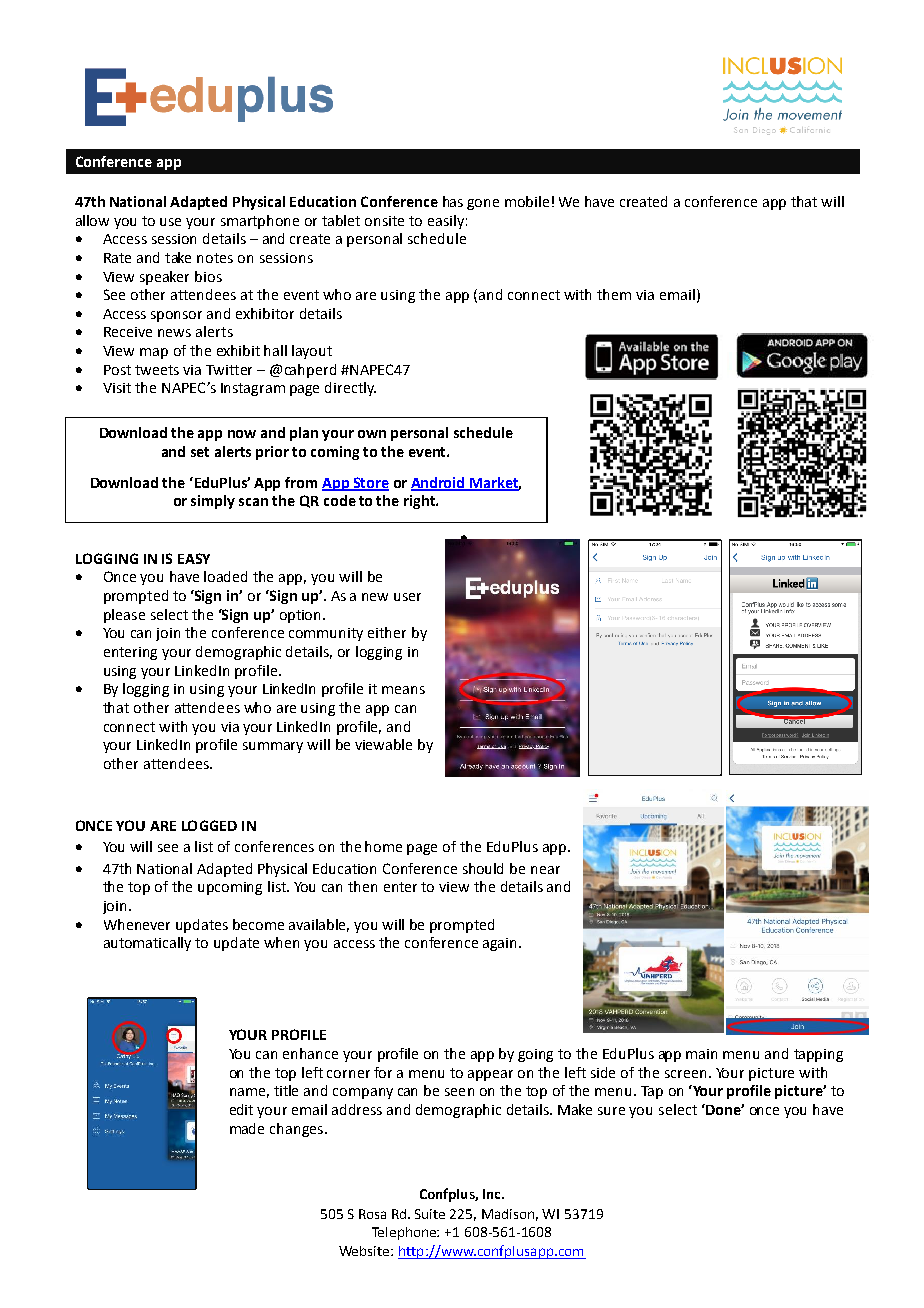 This screenshot has height=1308, width=924. Describe the element at coordinates (178, 257) in the screenshot. I see `take` at that location.
